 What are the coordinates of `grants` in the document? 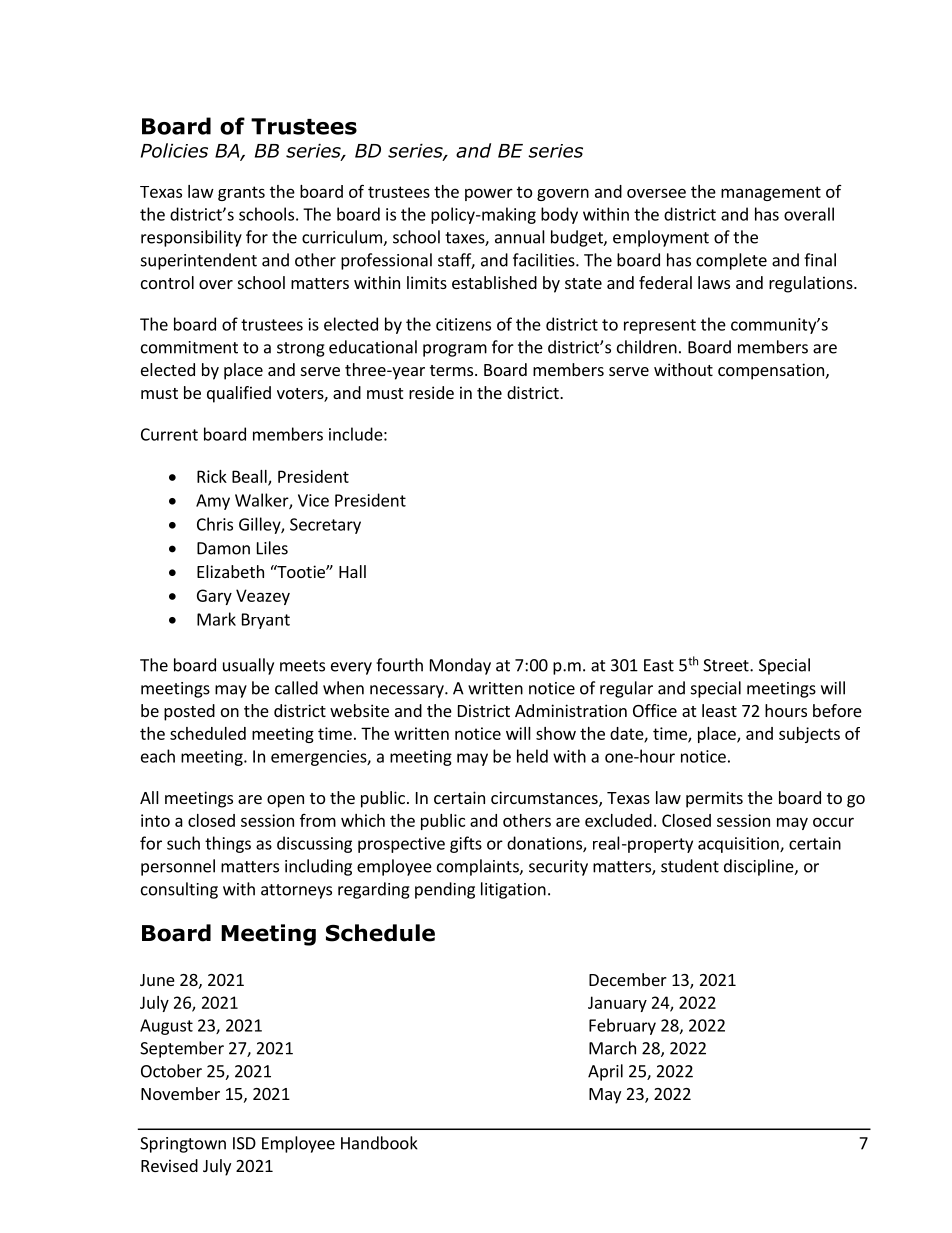 It's located at (241, 193).
